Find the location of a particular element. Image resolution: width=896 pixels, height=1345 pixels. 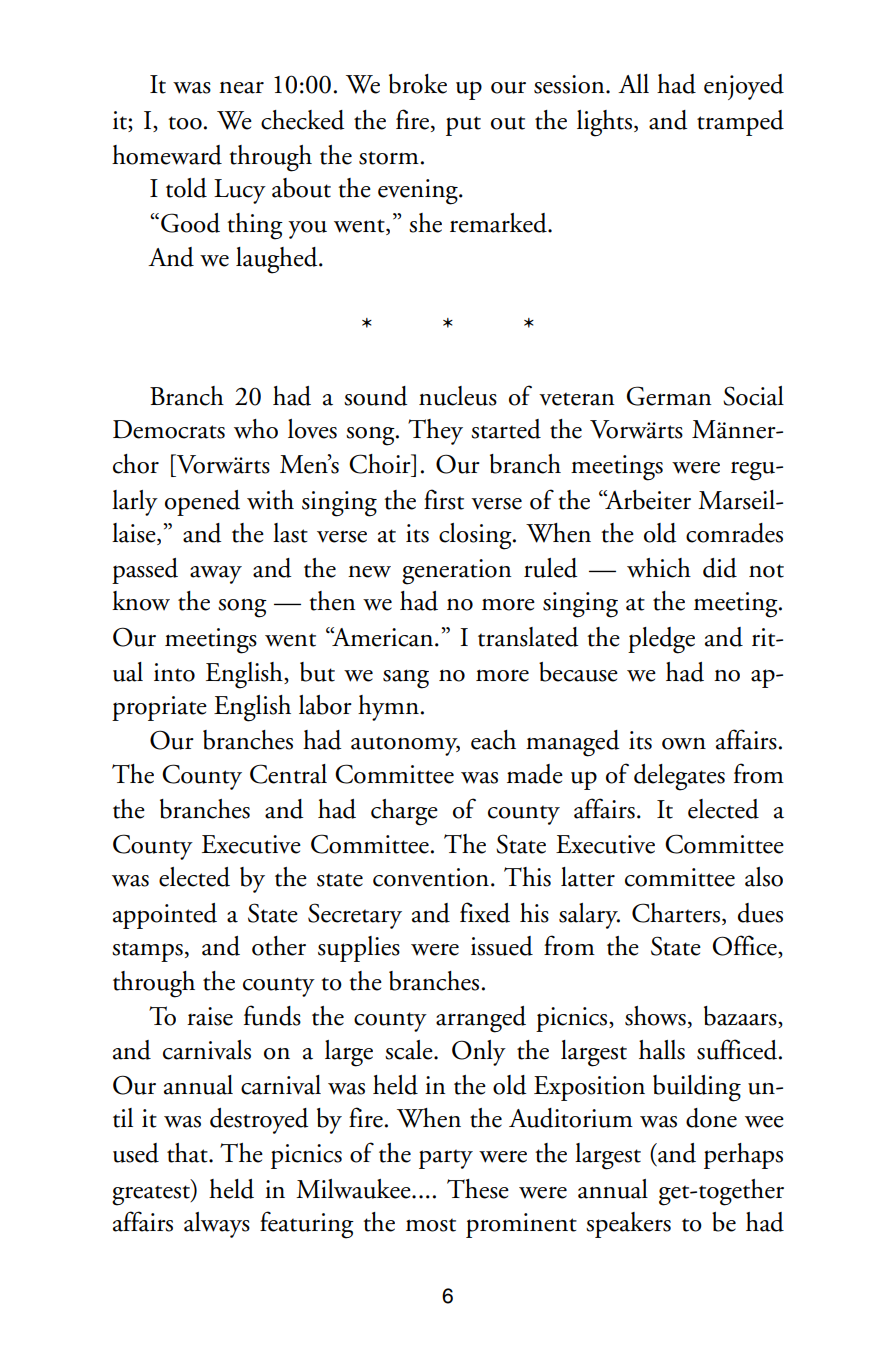

always is located at coordinates (217, 1225).
